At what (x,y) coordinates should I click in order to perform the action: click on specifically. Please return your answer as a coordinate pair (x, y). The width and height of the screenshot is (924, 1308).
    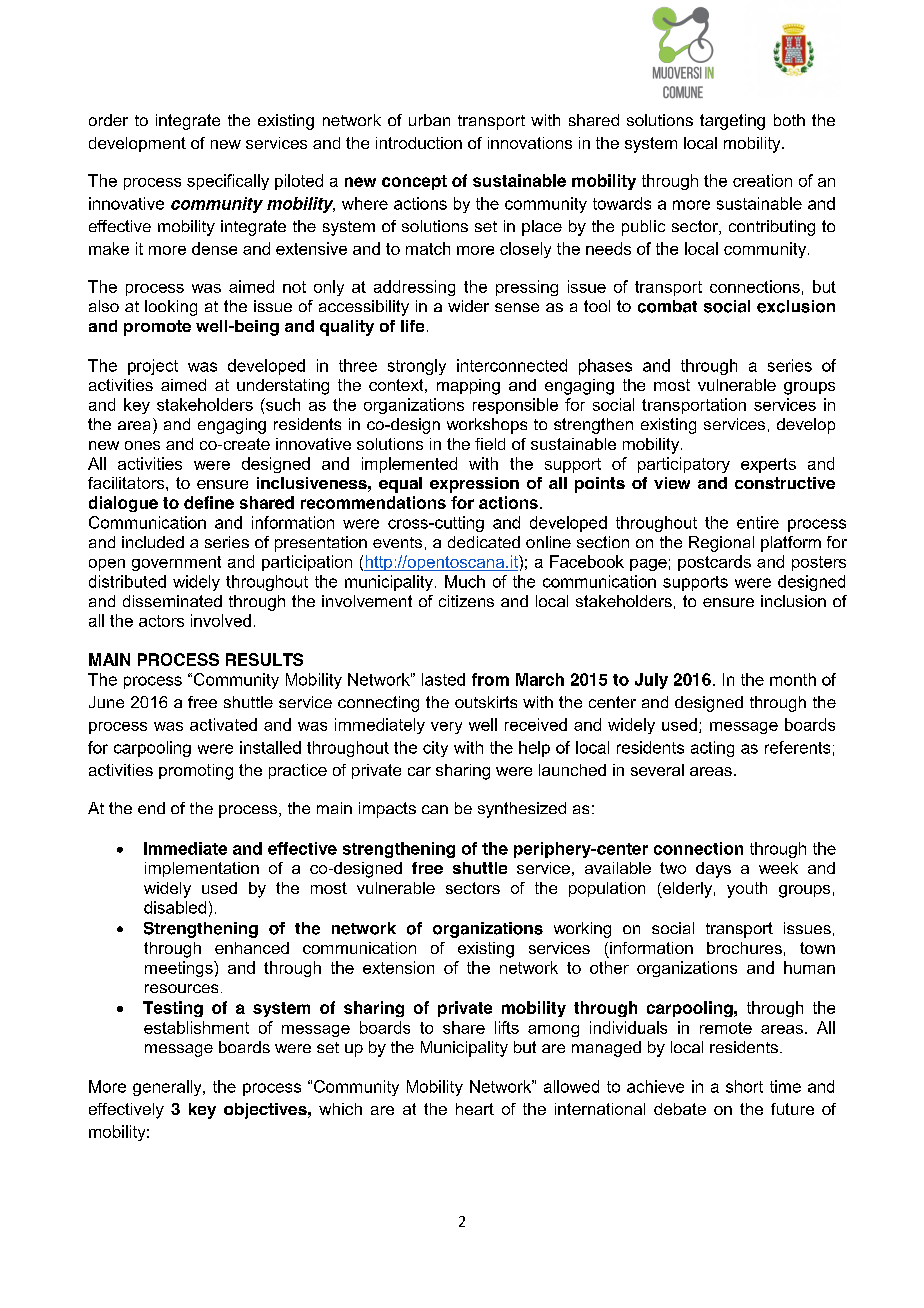
    Looking at the image, I should click on (228, 182).
